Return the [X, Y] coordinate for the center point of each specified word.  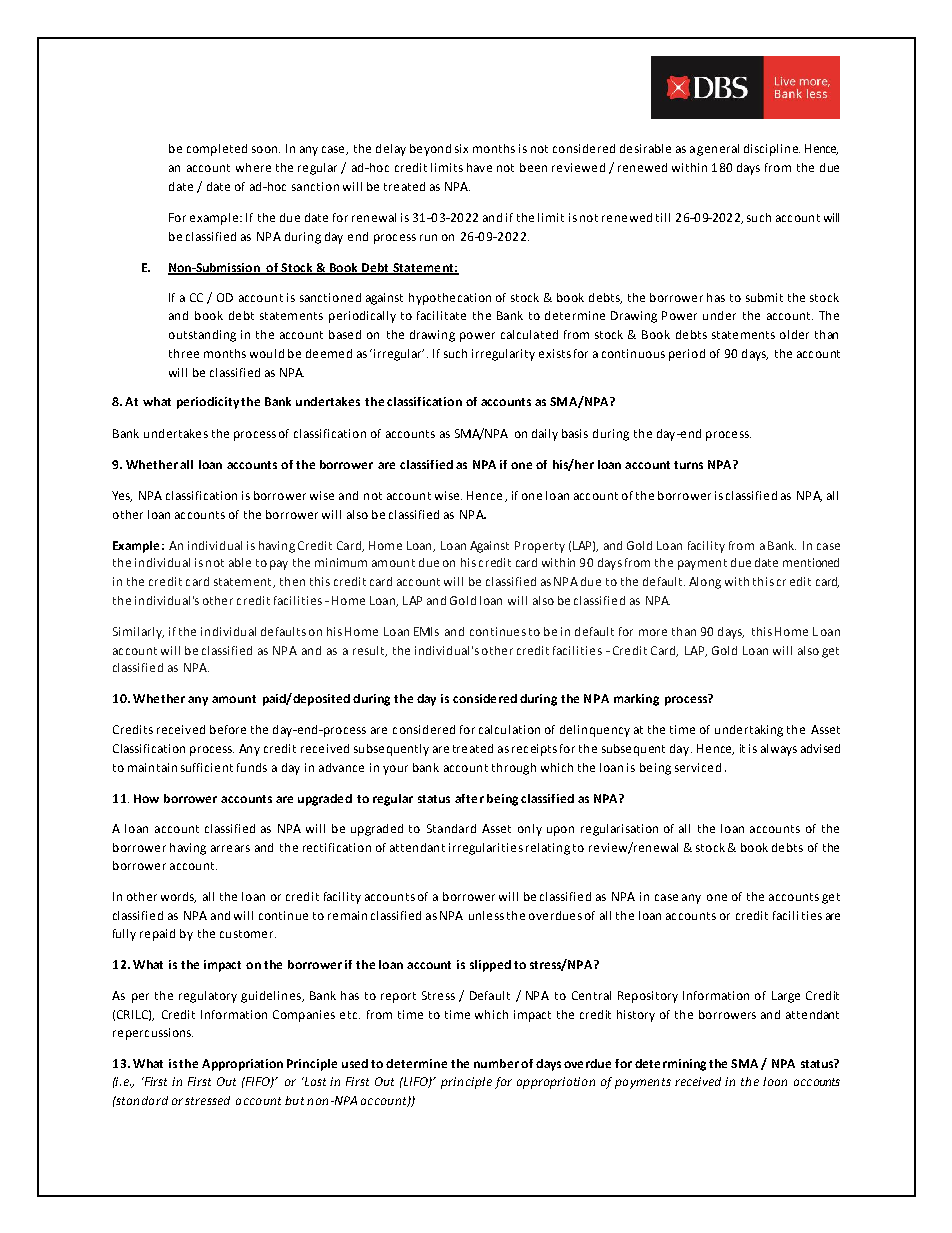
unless [486, 915]
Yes [122, 496]
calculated [529, 334]
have [479, 167]
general [718, 150]
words [178, 897]
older [794, 334]
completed [217, 150]
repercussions [153, 1034]
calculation [509, 729]
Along [705, 583]
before [228, 729]
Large [786, 997]
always [779, 750]
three [184, 353]
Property [540, 547]
